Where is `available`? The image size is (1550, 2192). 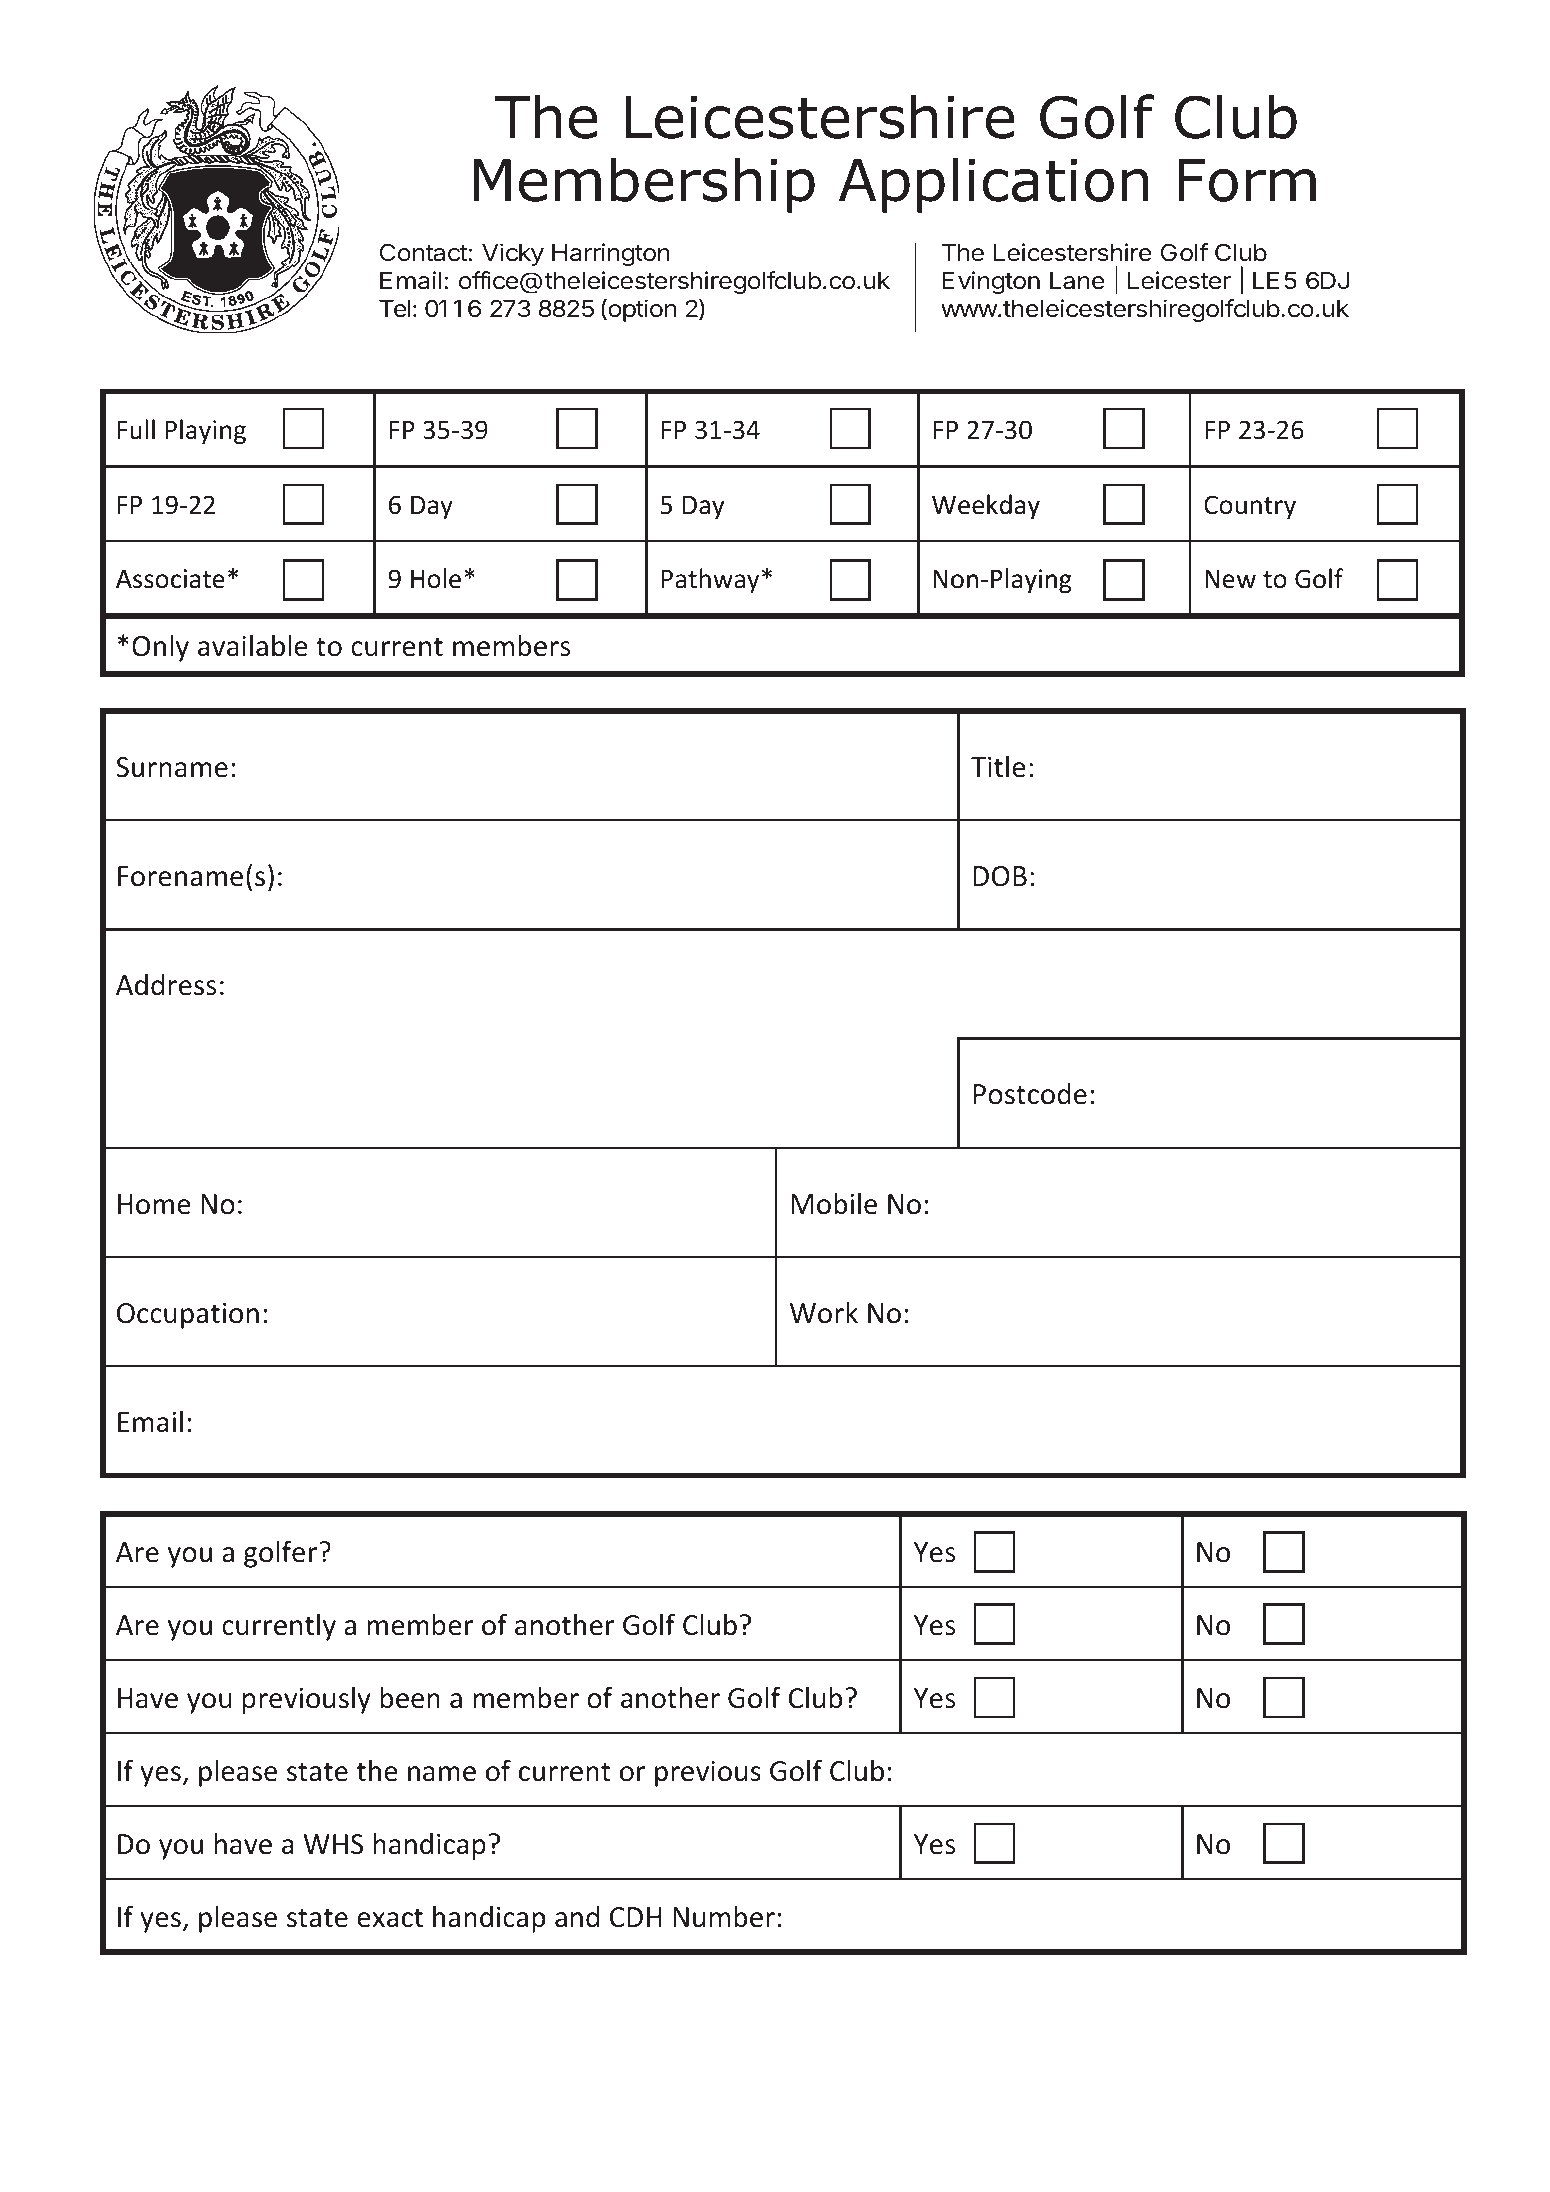
available is located at coordinates (253, 645).
